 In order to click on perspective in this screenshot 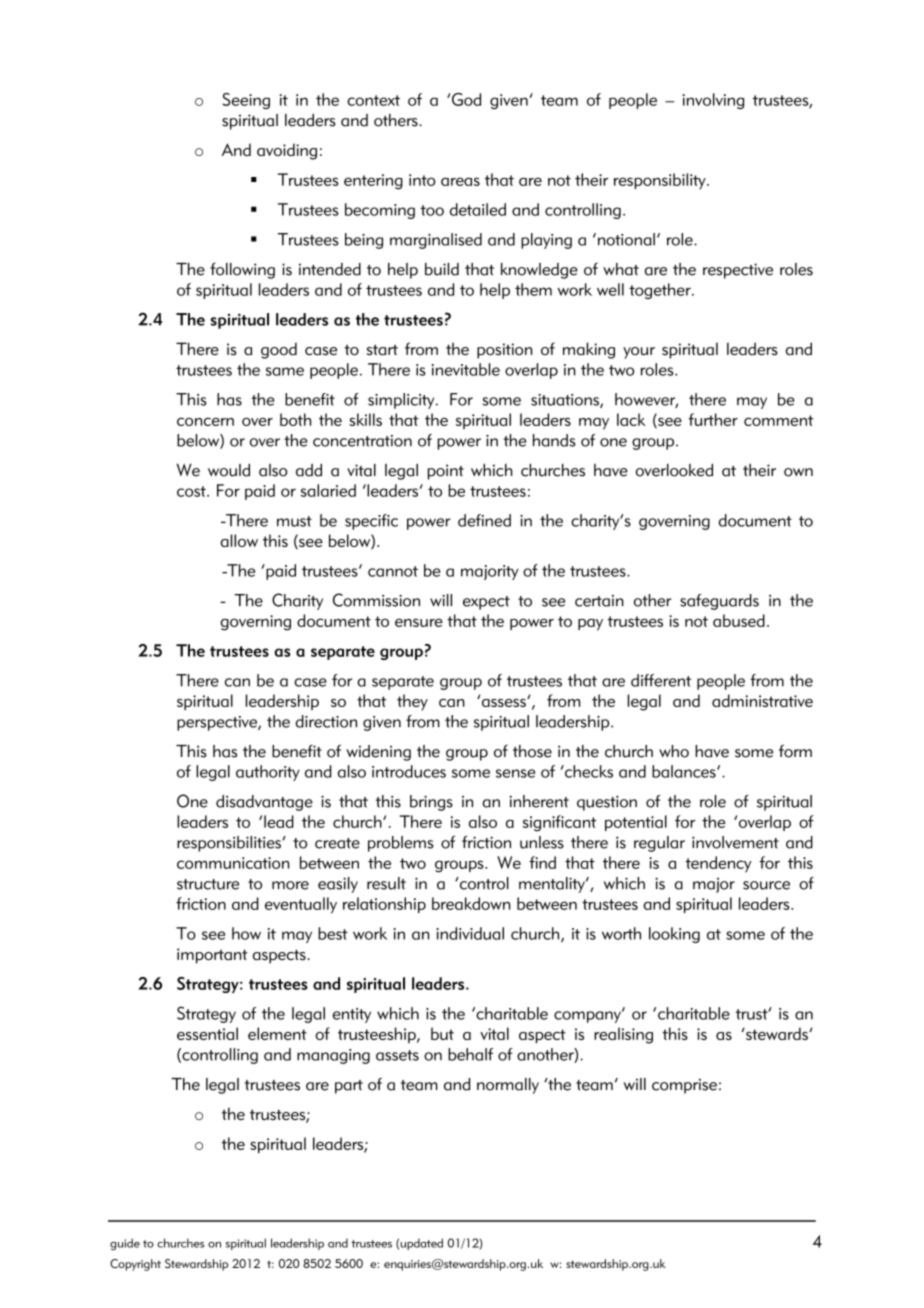, I will do `click(218, 723)`.
